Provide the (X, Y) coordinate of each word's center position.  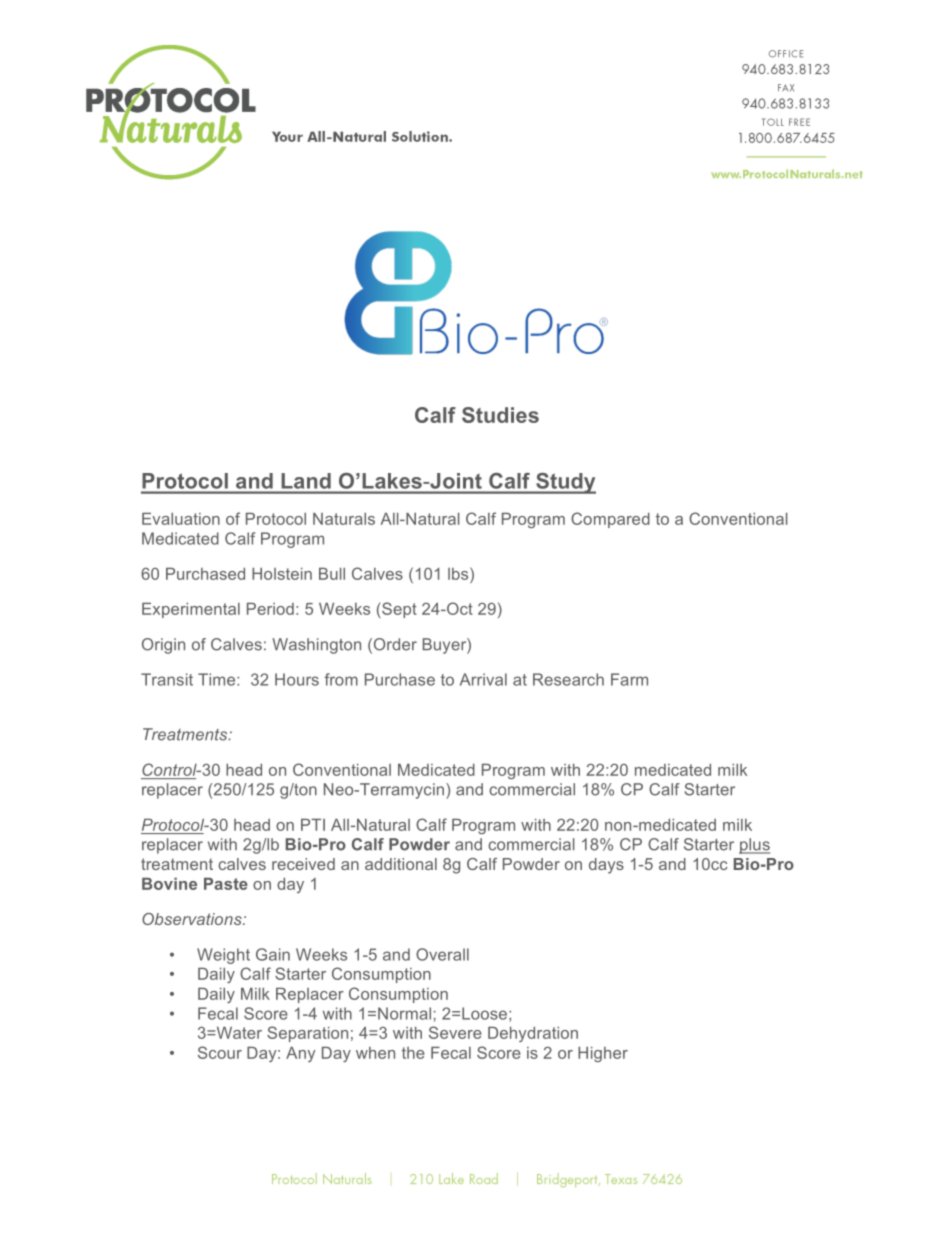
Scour (220, 1052)
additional (401, 864)
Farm (629, 679)
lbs (459, 573)
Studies (500, 415)
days (606, 866)
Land (306, 481)
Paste (226, 884)
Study (565, 483)
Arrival (483, 679)
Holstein (282, 574)
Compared (610, 520)
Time (218, 679)
